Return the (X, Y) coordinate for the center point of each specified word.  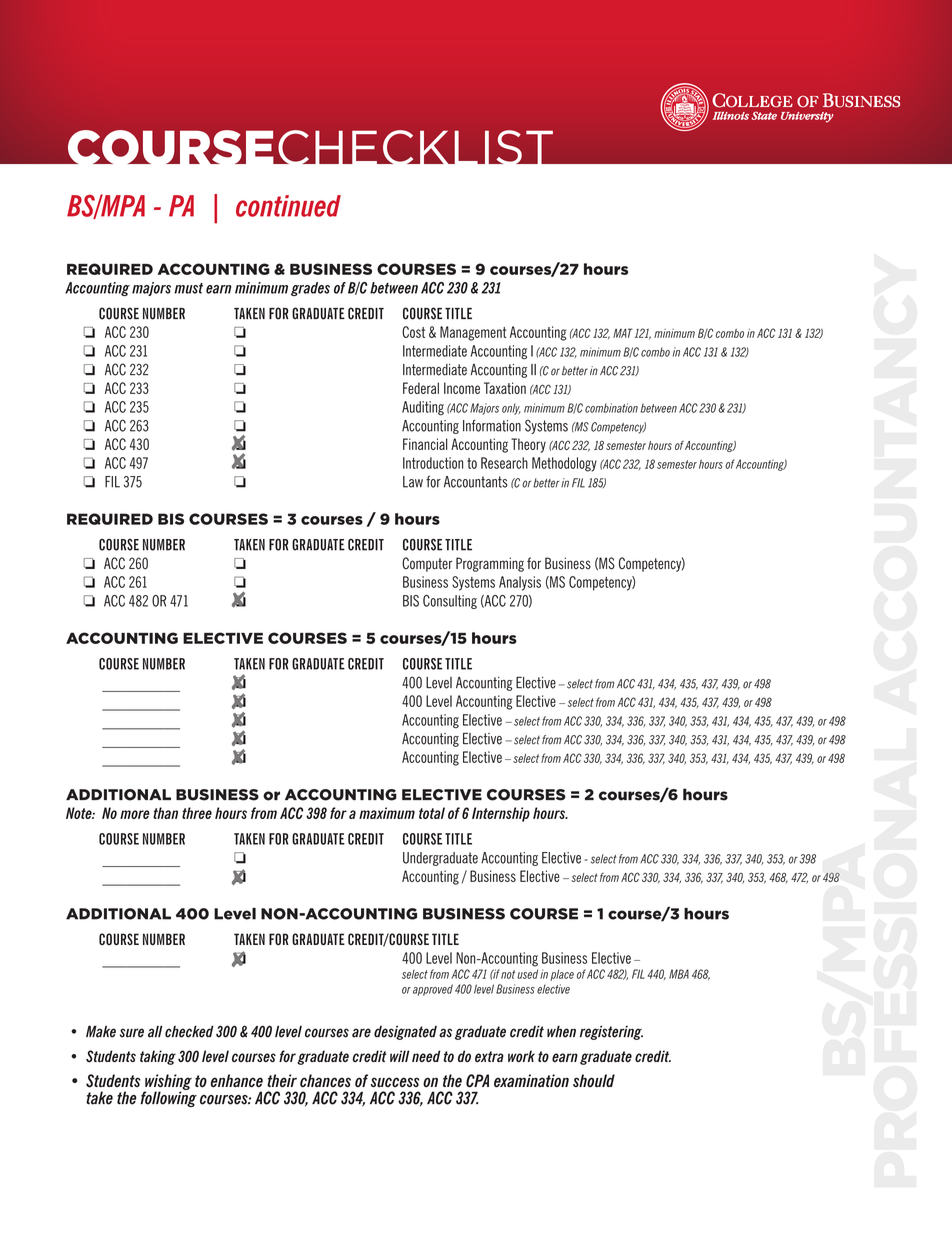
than (165, 813)
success (395, 1082)
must (188, 288)
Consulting (450, 602)
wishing (168, 1083)
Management (473, 333)
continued (288, 206)
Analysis (520, 583)
